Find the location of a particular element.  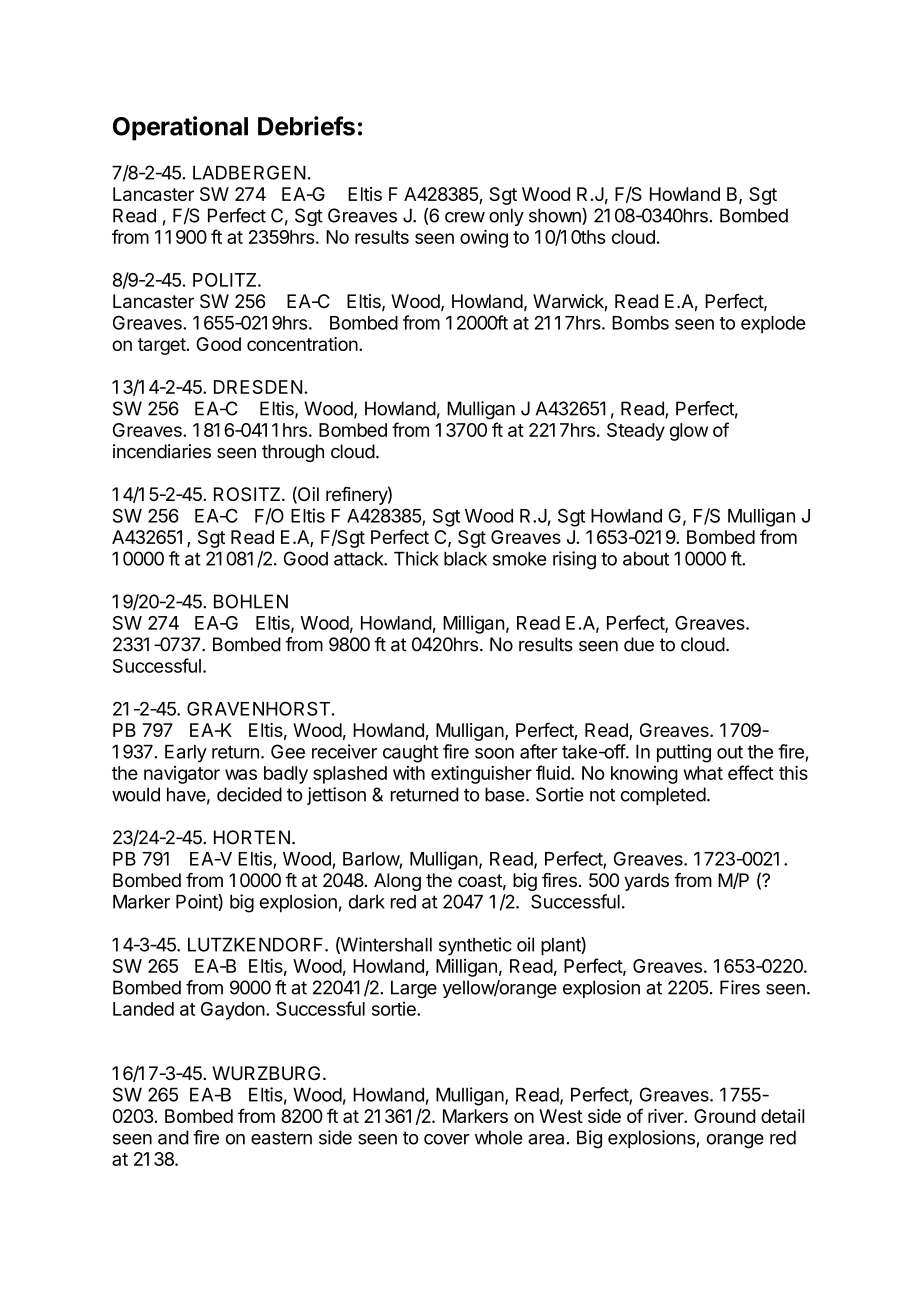

Ground is located at coordinates (725, 1116).
